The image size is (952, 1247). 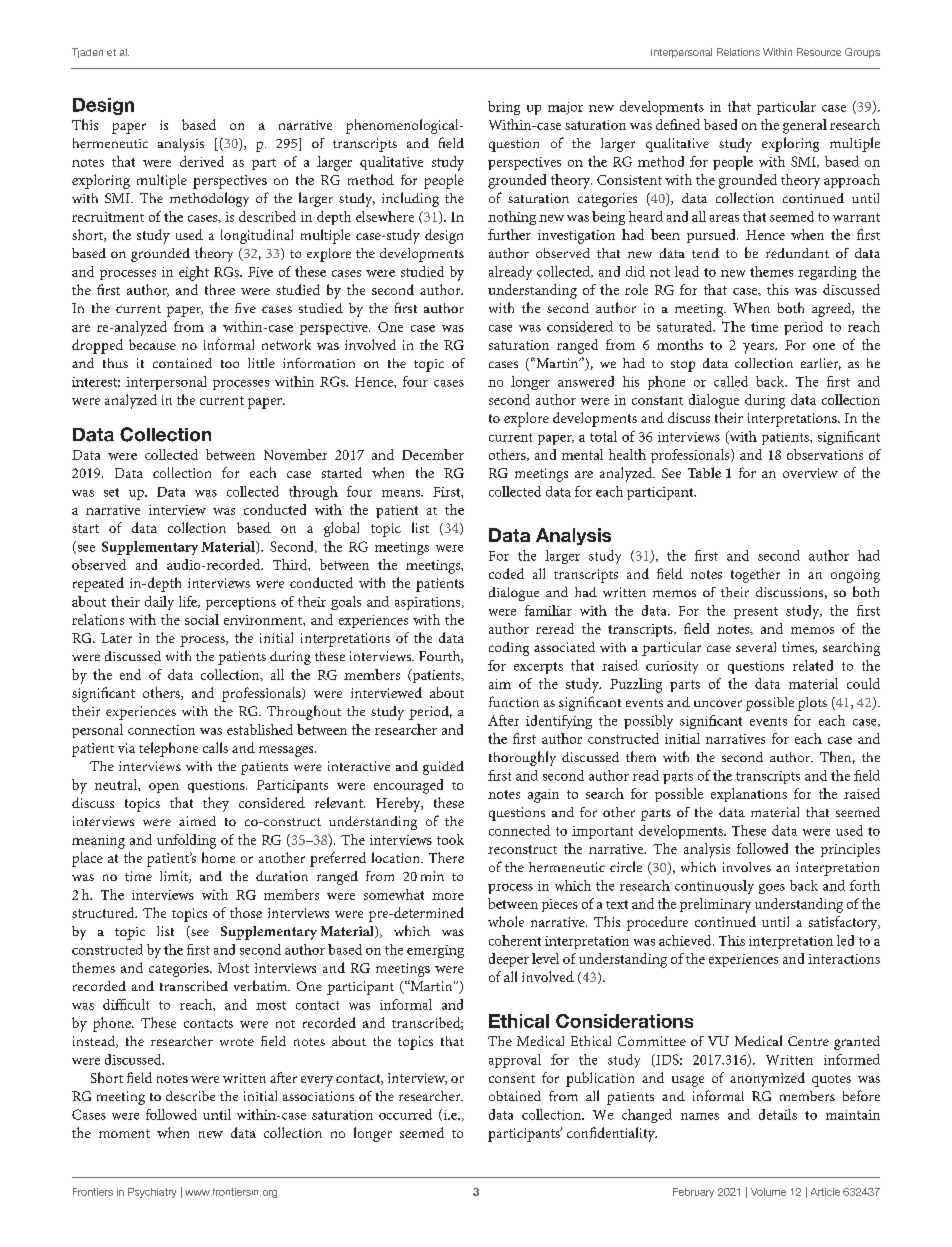 What do you see at coordinates (768, 1192) in the image?
I see `Volume` at bounding box center [768, 1192].
